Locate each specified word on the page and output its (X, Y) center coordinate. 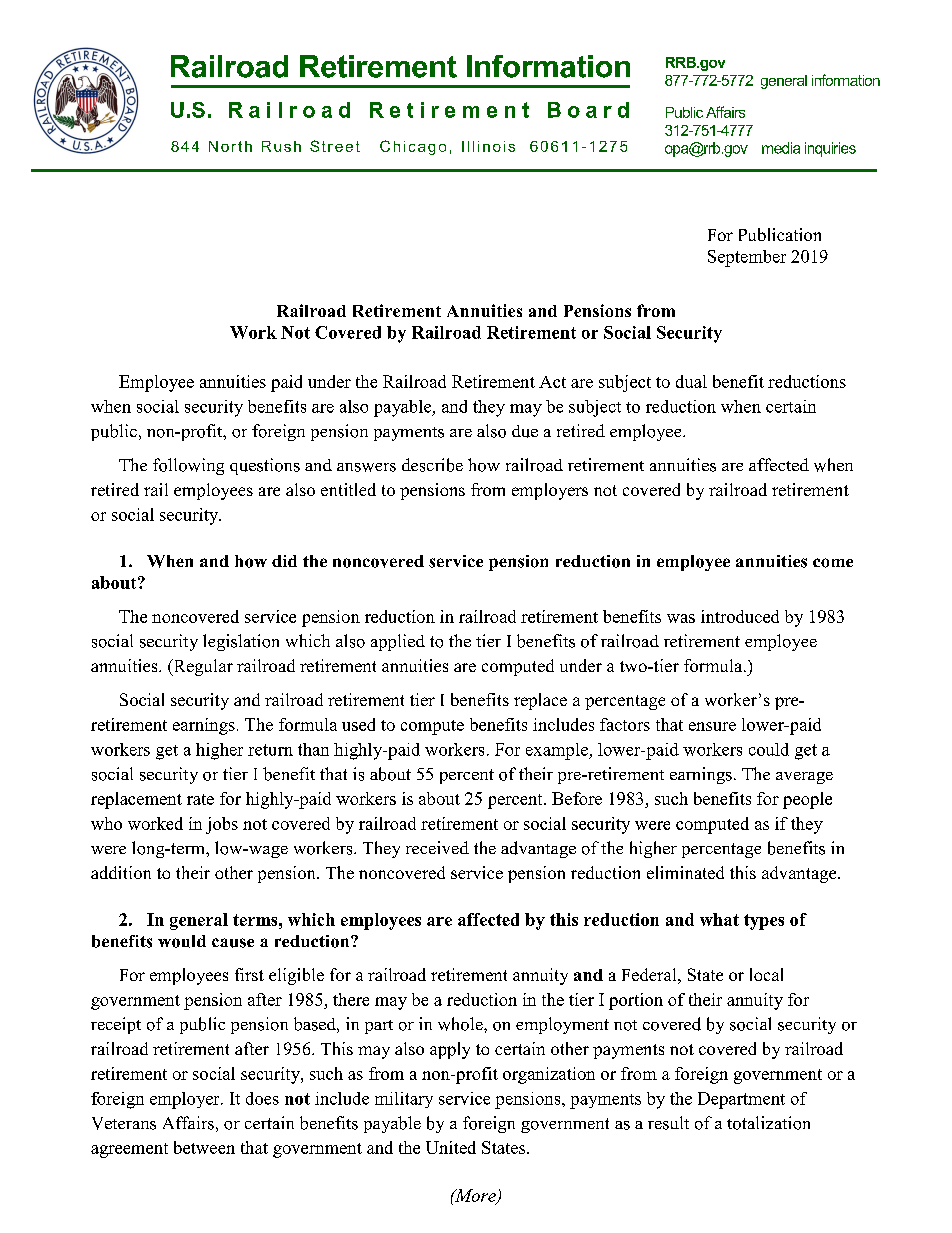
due (525, 431)
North (230, 146)
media (781, 148)
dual (691, 381)
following (188, 466)
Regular (202, 667)
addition (121, 872)
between (204, 1147)
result (668, 1123)
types (764, 922)
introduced (740, 616)
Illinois (488, 146)
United (451, 1147)
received (437, 847)
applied (398, 642)
